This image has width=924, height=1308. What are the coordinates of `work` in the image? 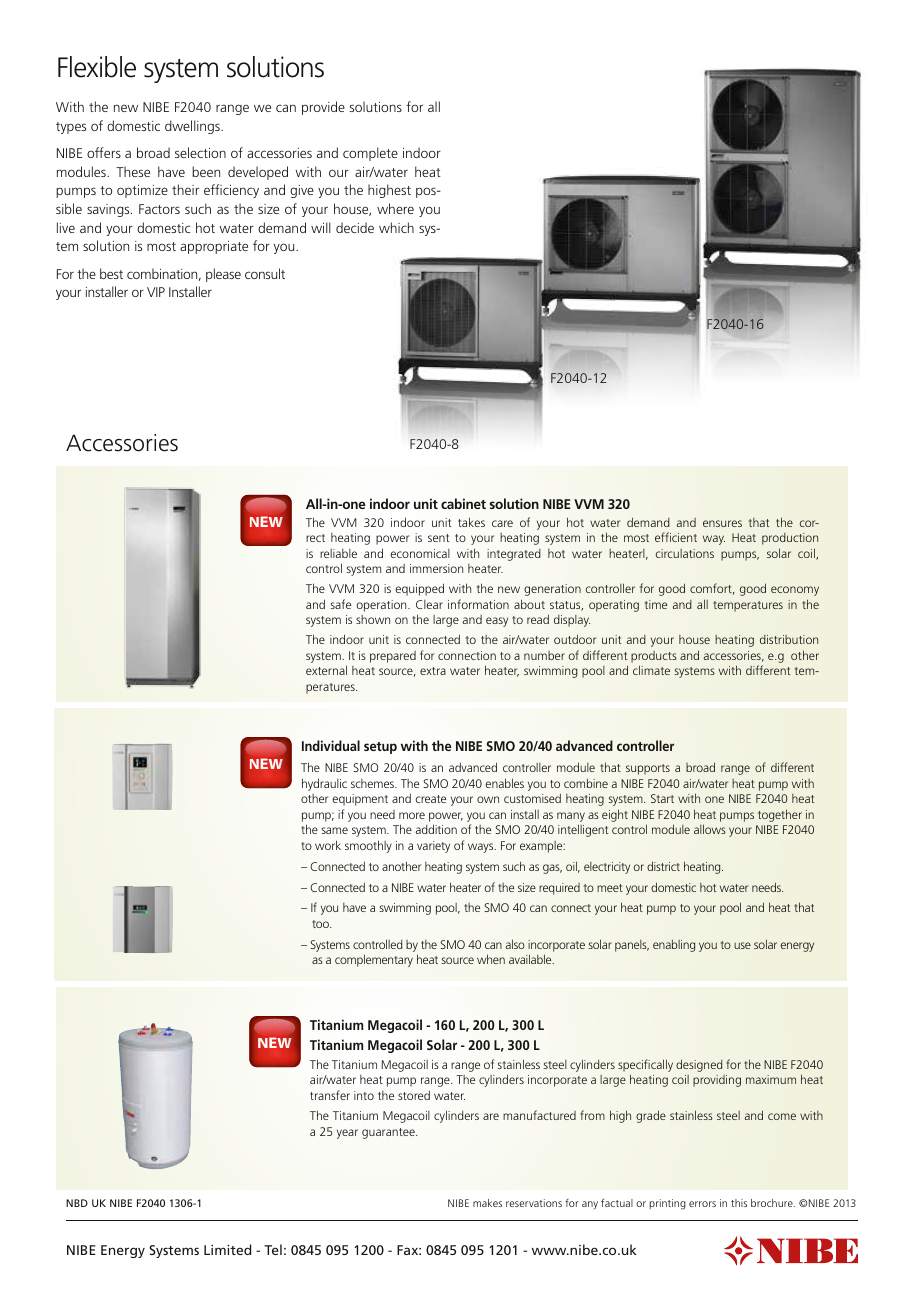 It's located at (328, 845).
